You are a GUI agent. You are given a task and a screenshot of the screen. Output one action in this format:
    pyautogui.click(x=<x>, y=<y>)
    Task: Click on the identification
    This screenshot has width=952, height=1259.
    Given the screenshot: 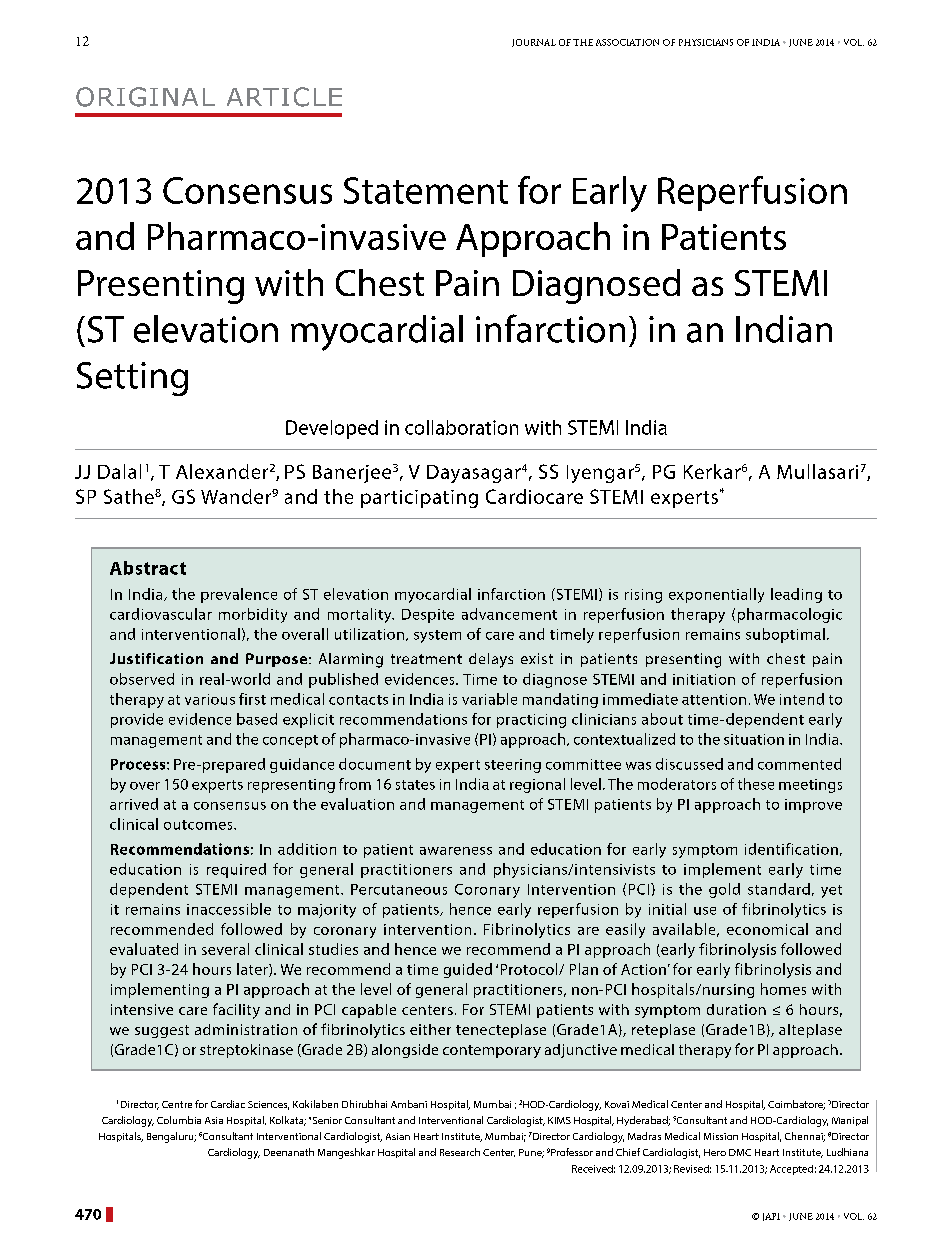 What is the action you would take?
    pyautogui.click(x=791, y=849)
